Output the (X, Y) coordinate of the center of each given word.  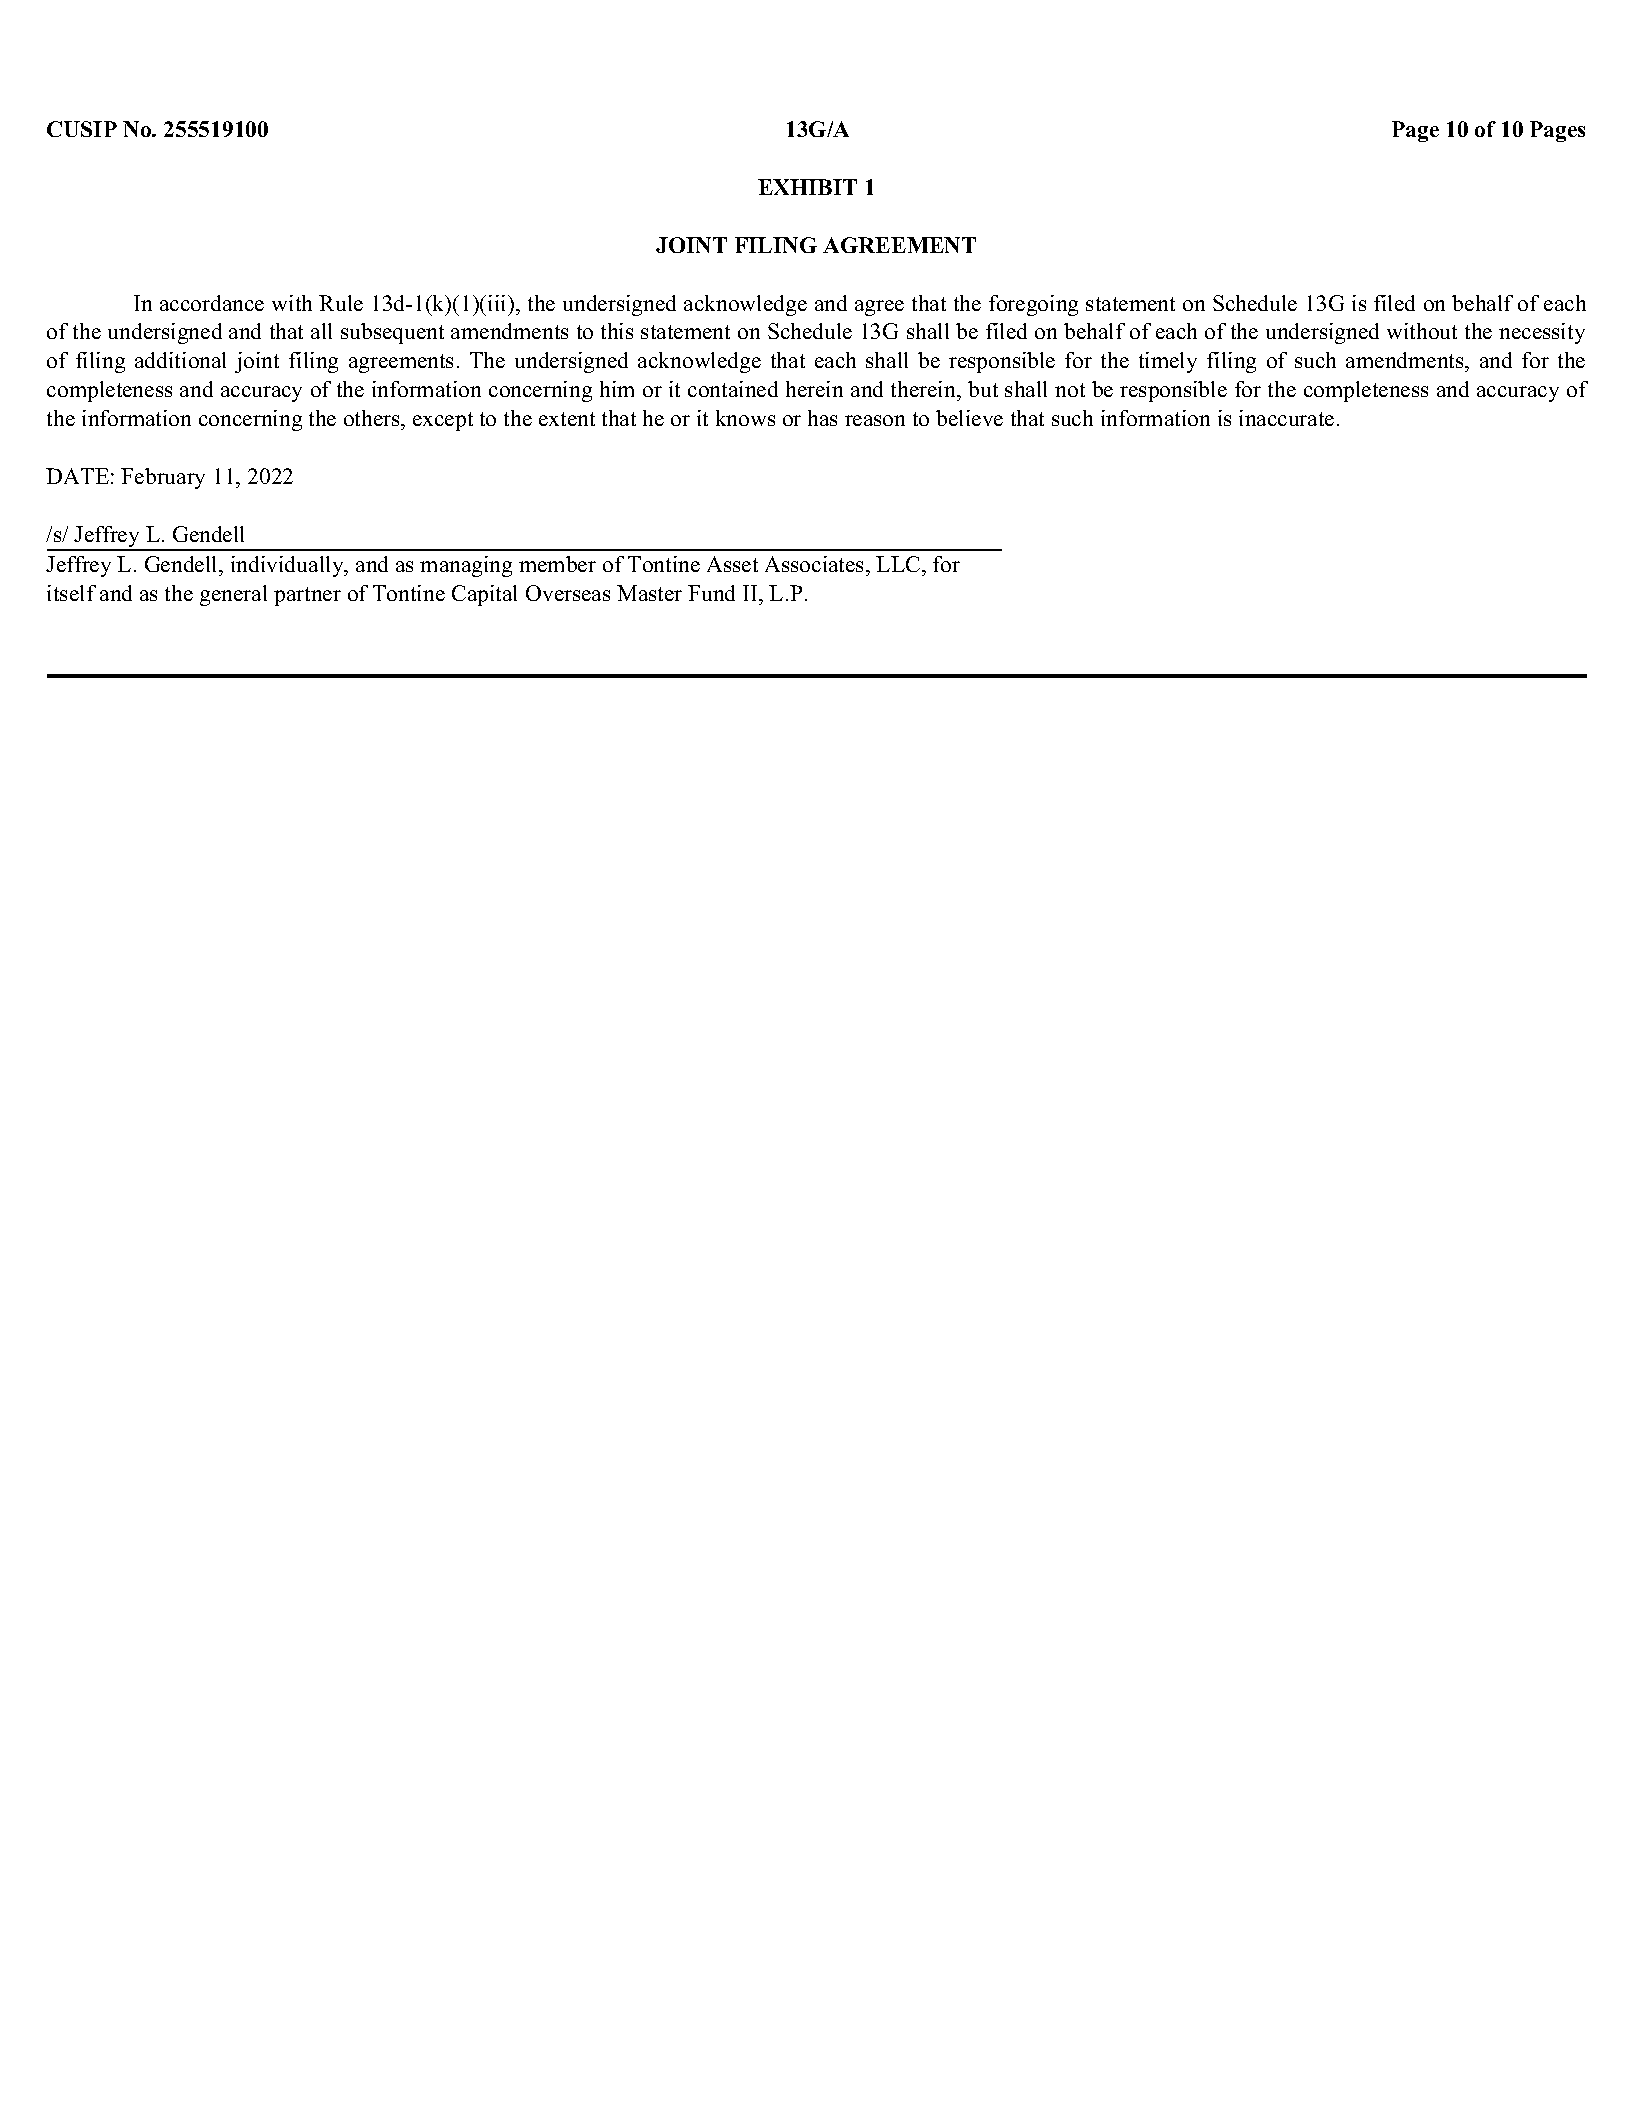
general (233, 595)
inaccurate (1286, 418)
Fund (711, 593)
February (163, 478)
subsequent (392, 333)
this (617, 331)
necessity (1542, 333)
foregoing (1033, 305)
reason (875, 420)
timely (1168, 362)
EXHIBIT (807, 187)
